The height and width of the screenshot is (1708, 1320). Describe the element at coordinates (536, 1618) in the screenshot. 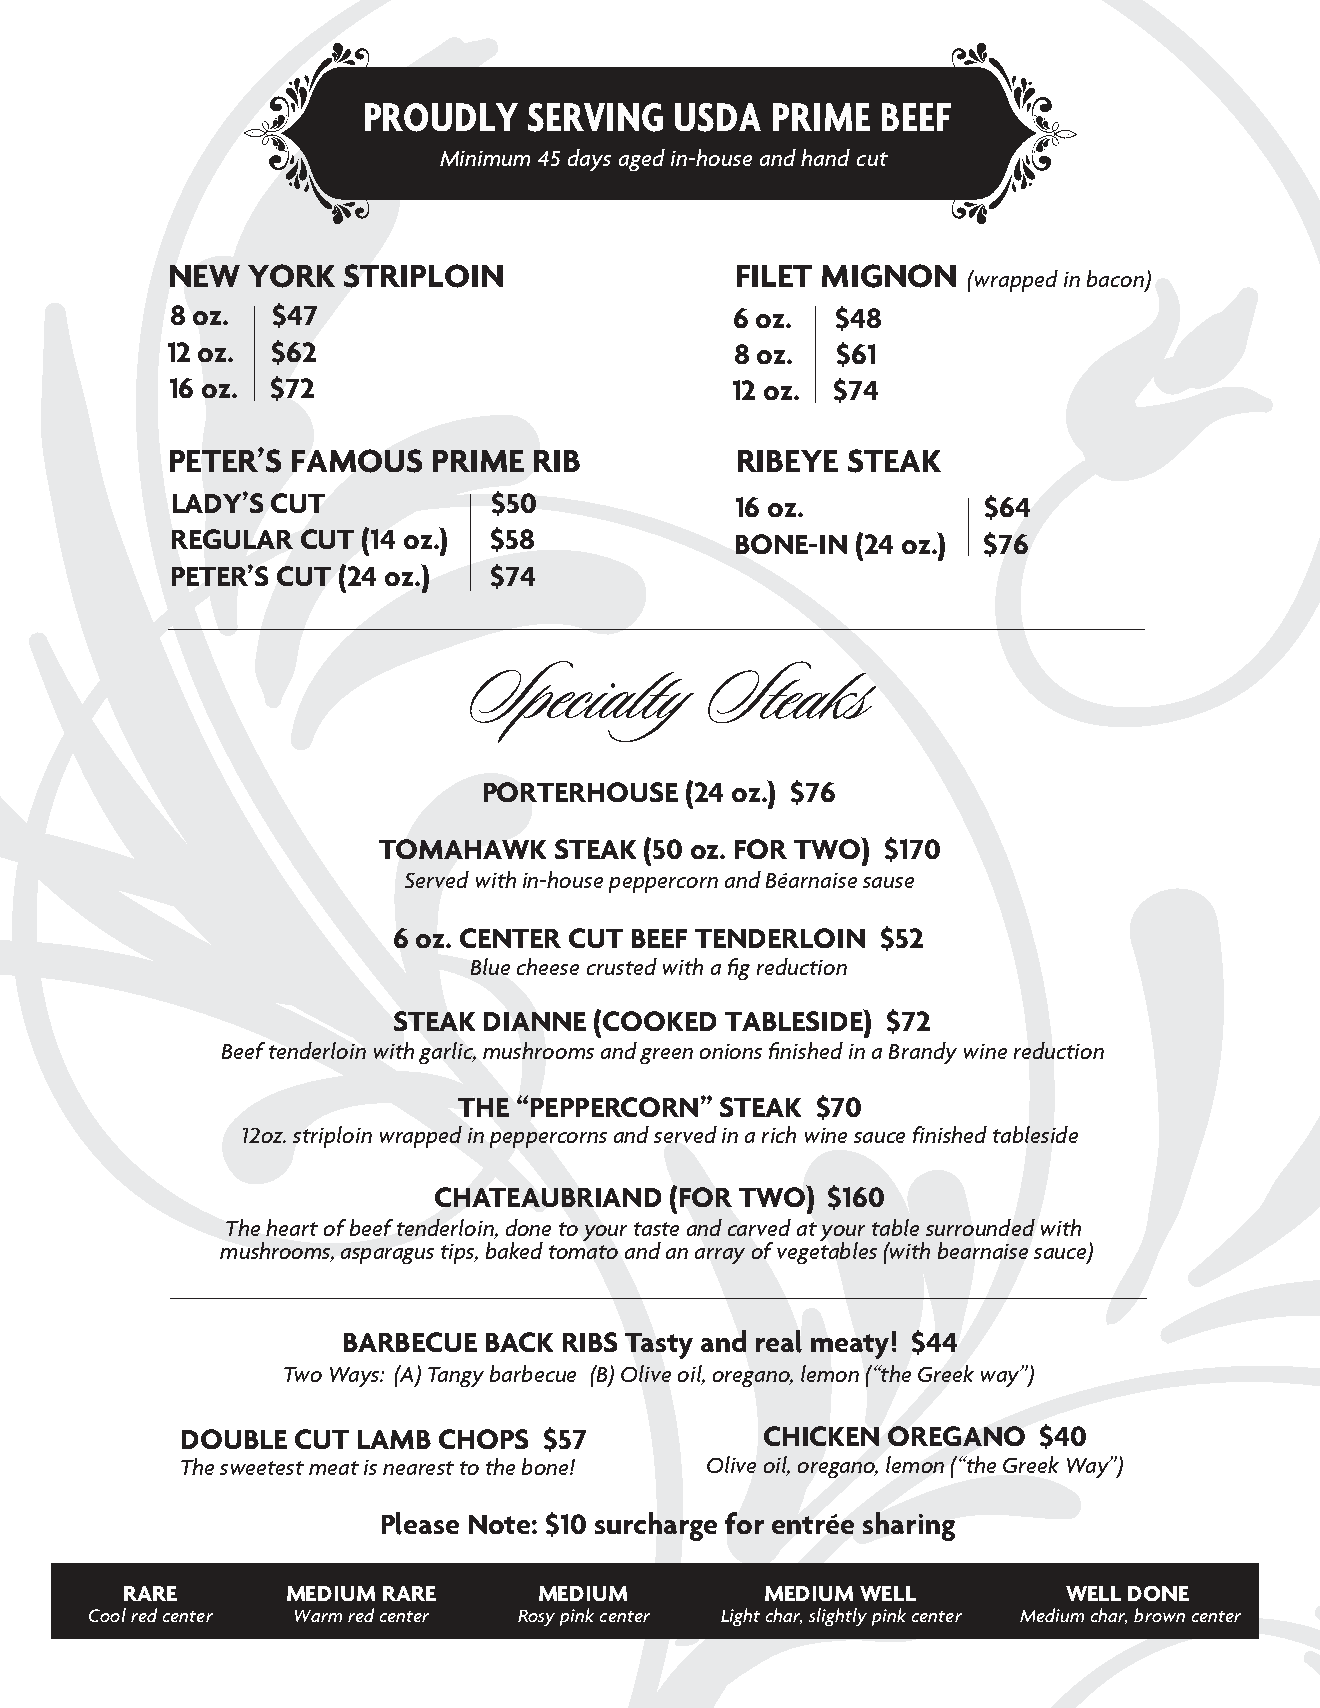

I see `Rosy` at that location.
